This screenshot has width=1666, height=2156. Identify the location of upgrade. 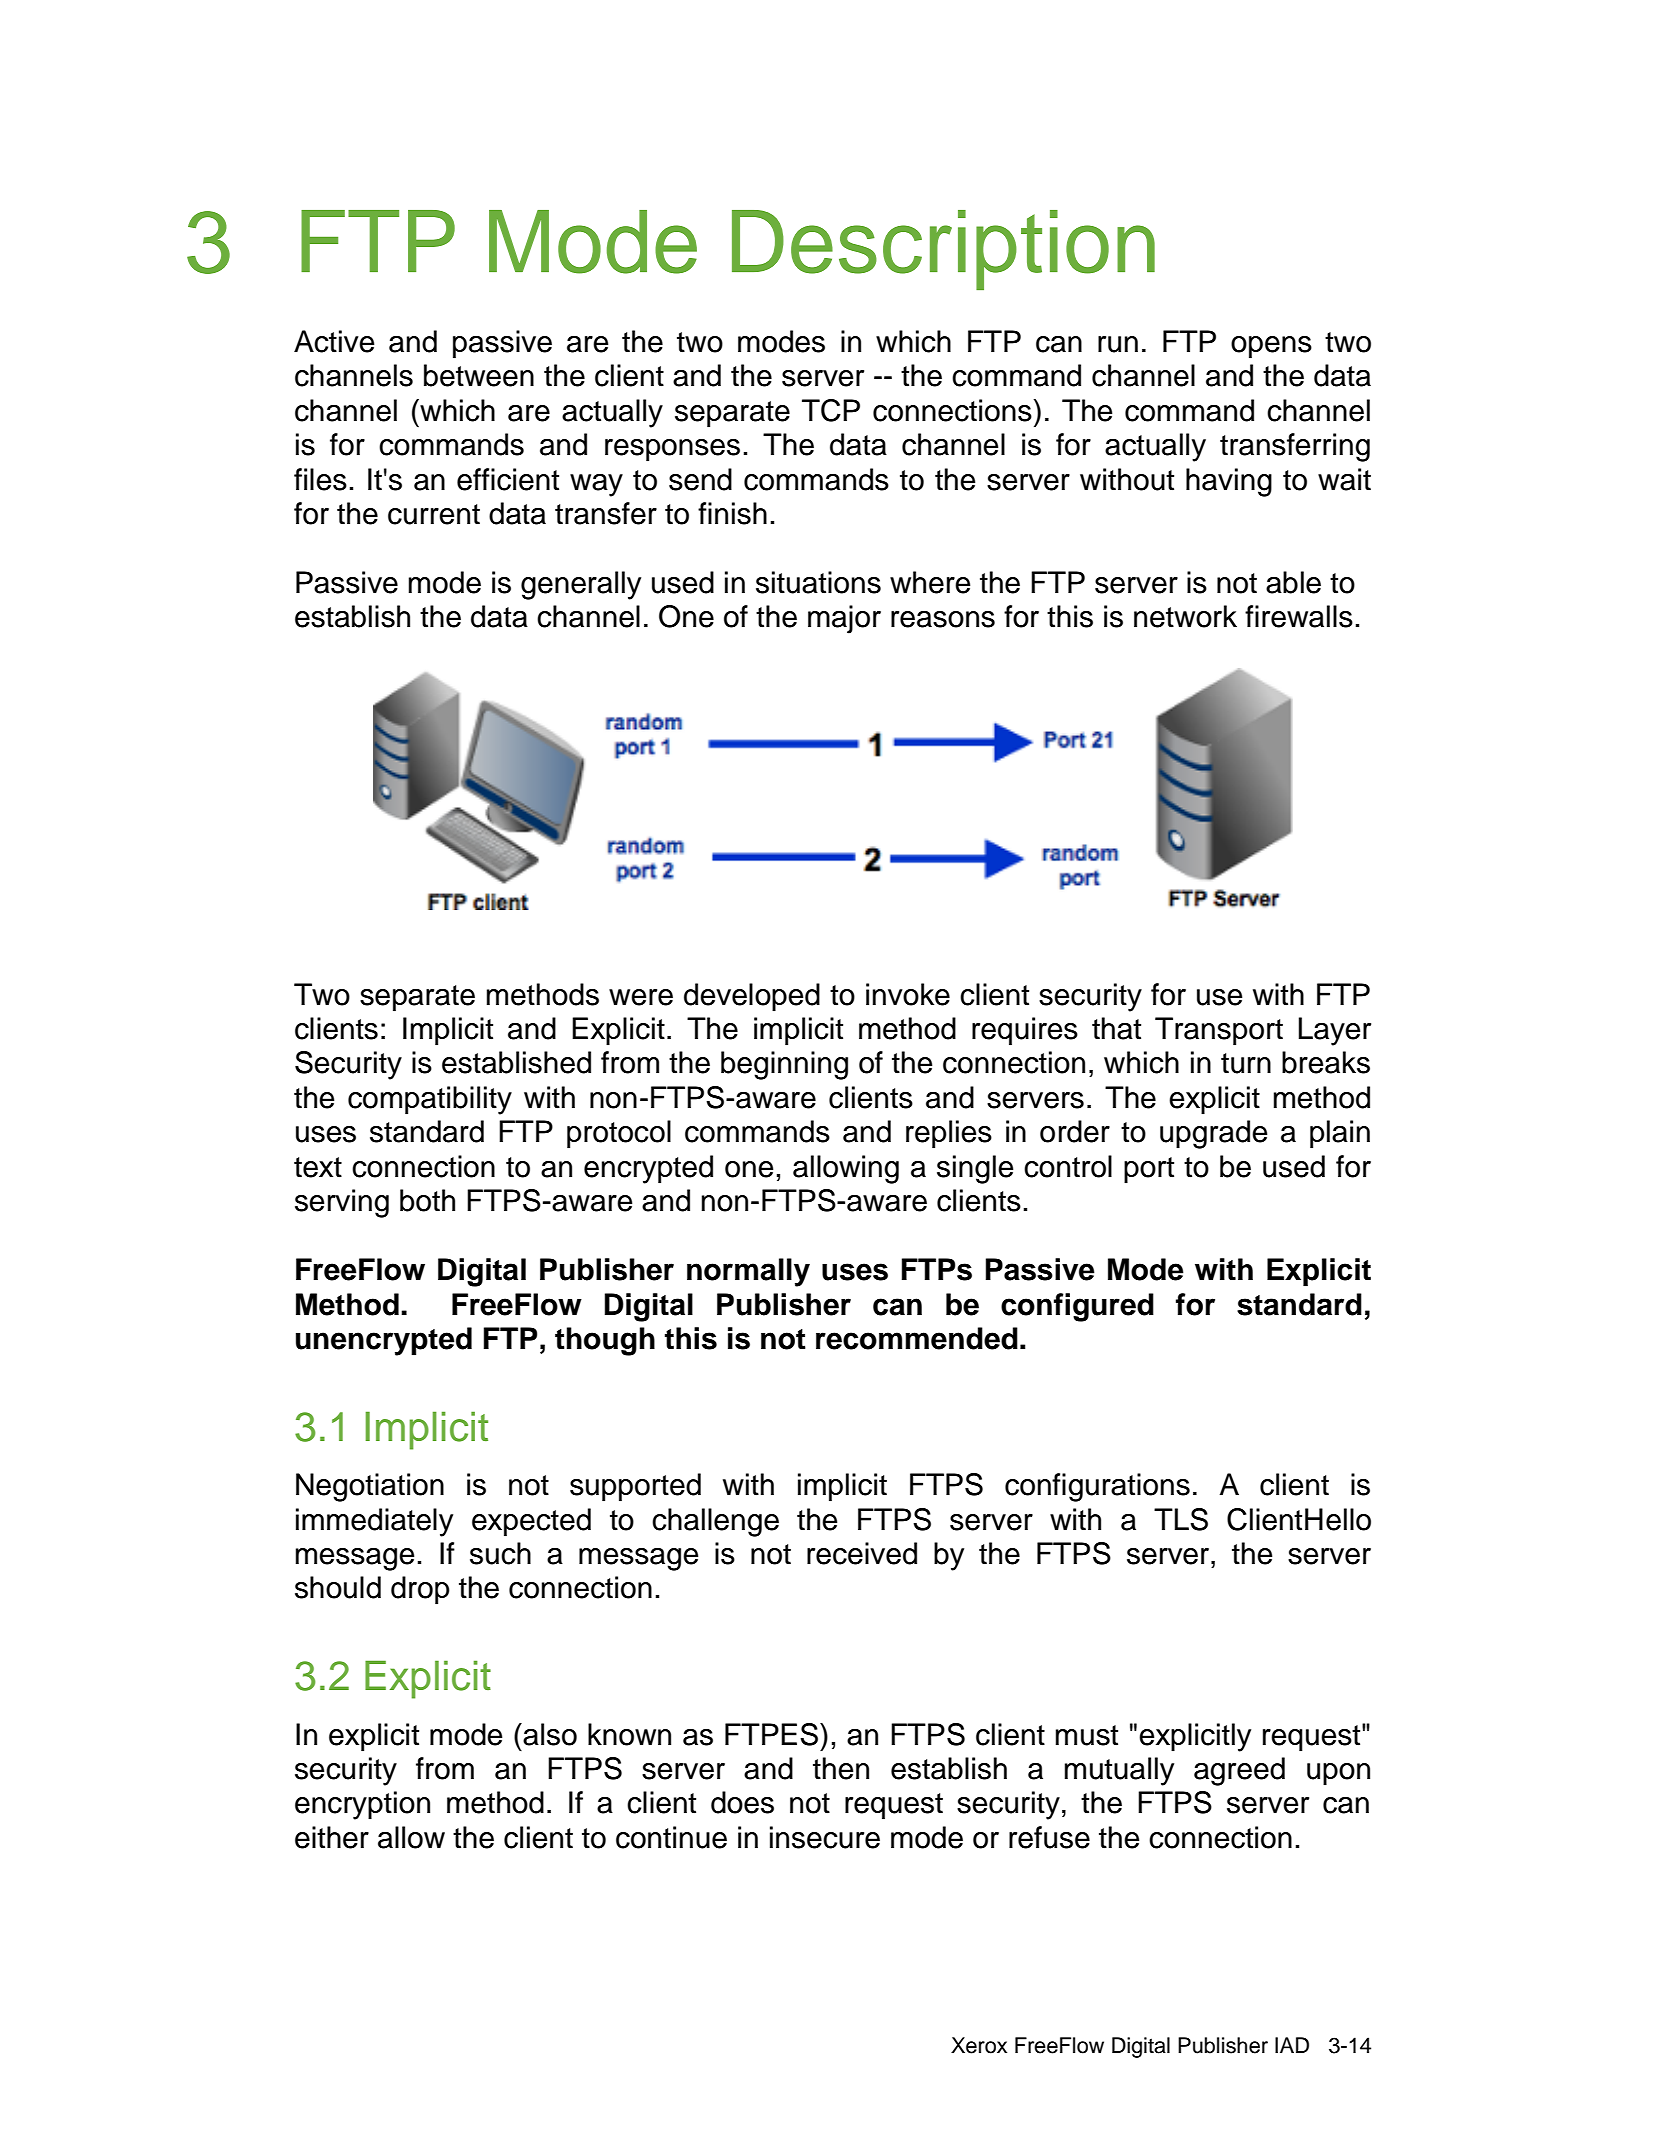
(1213, 1134).
